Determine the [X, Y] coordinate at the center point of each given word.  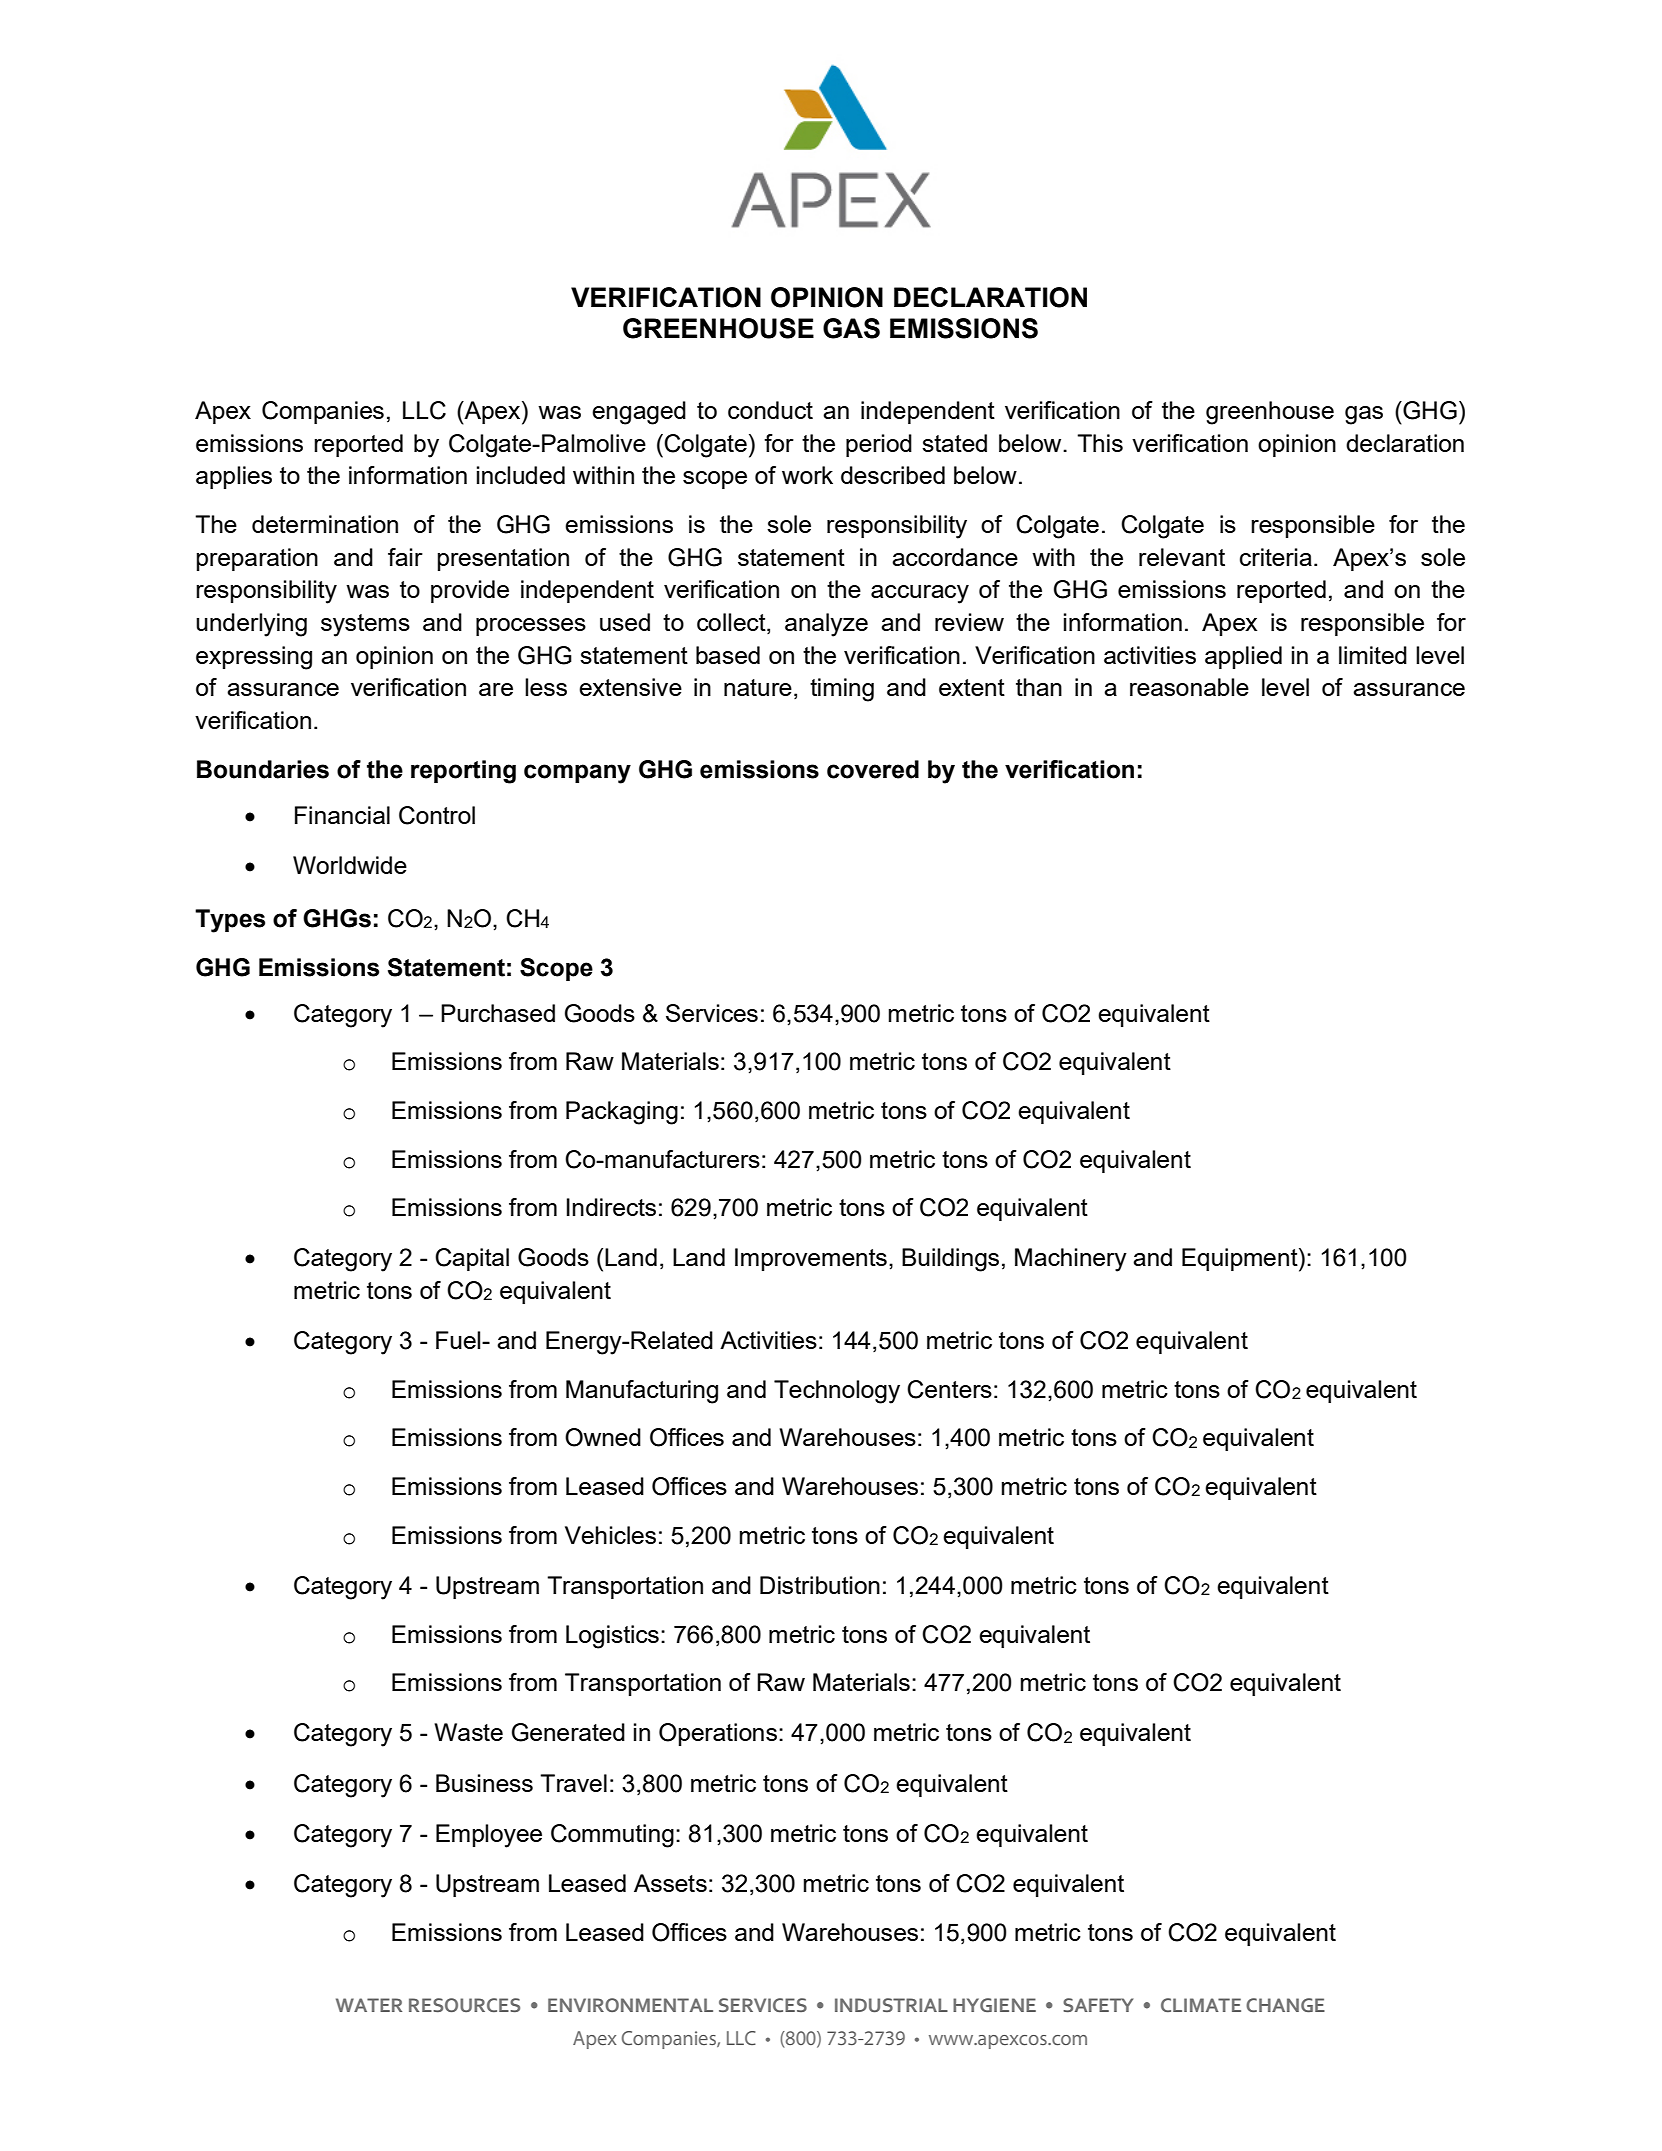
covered [873, 769]
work [807, 475]
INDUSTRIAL [891, 2005]
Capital [472, 1259]
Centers [949, 1389]
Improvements [811, 1259]
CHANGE [1285, 2005]
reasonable [1189, 687]
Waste [468, 1732]
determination [325, 524]
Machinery [1071, 1260]
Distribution [820, 1585]
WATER [369, 2005]
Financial [342, 815]
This [1100, 443]
